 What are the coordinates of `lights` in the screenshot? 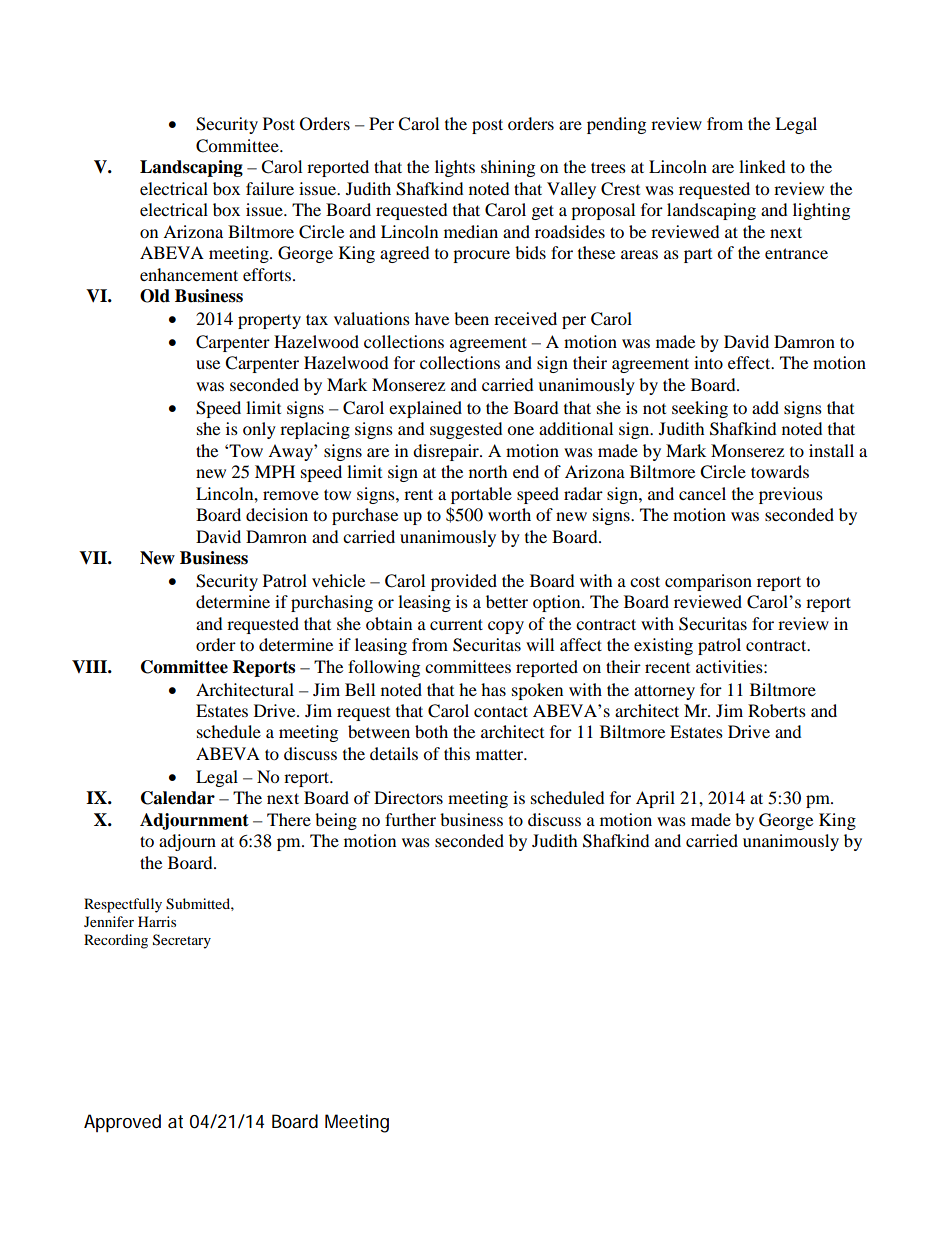 It's located at (455, 168).
